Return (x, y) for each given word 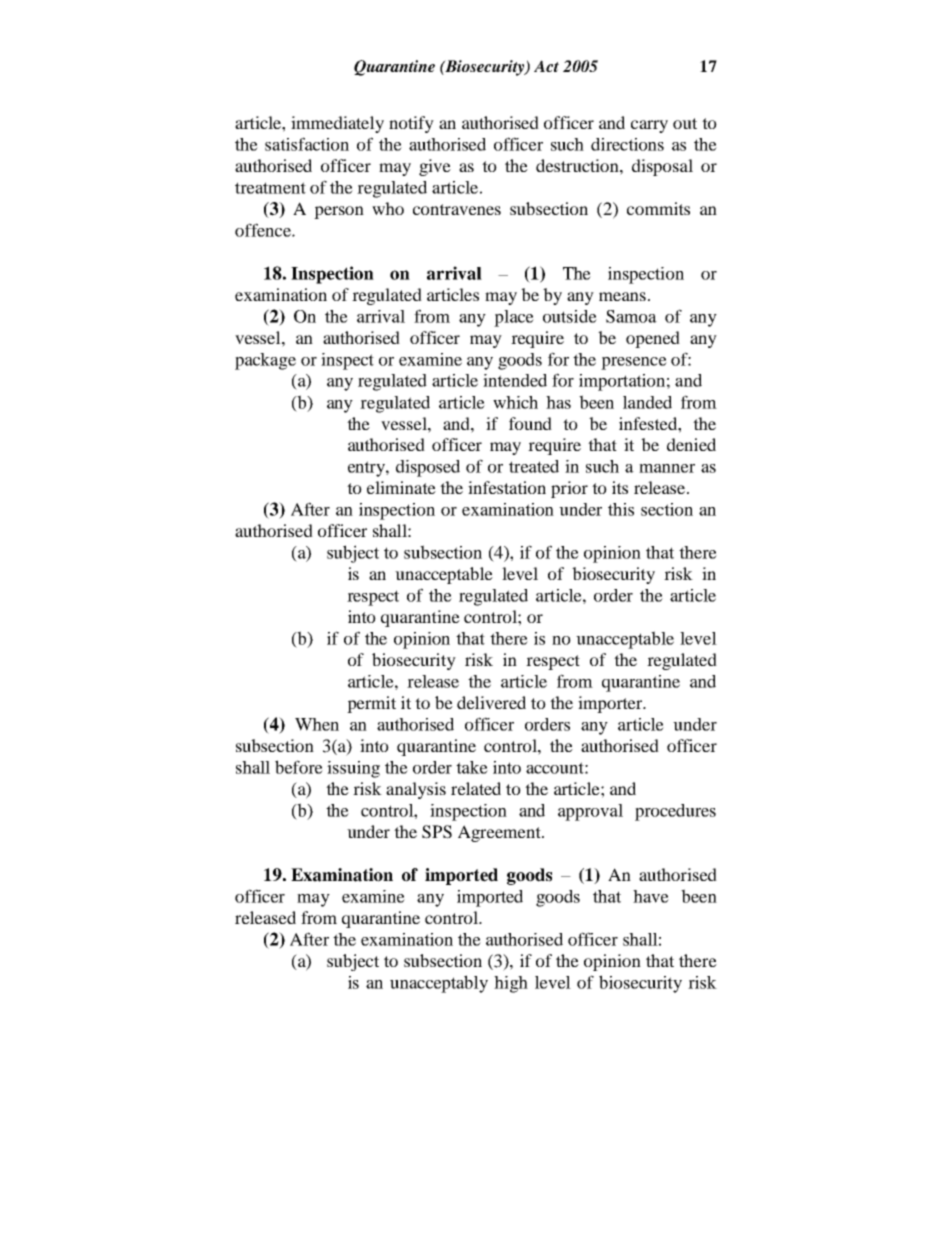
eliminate (401, 487)
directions (627, 144)
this (621, 509)
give (435, 167)
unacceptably (439, 984)
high (511, 984)
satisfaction (307, 144)
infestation (507, 487)
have (651, 896)
